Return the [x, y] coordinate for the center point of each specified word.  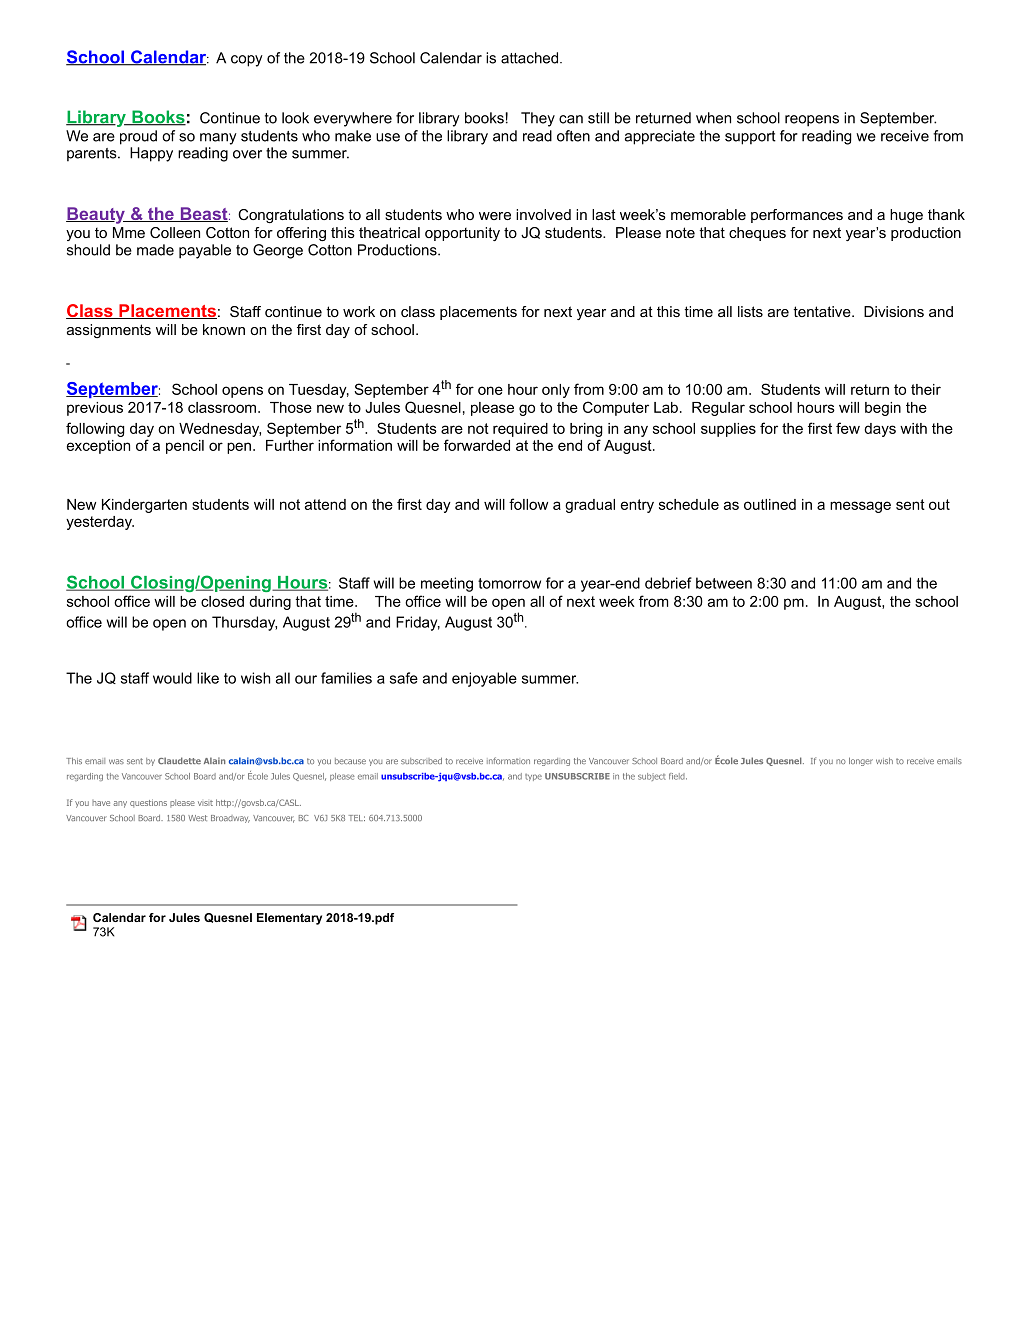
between [724, 583]
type [533, 777]
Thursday [244, 623]
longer [861, 761]
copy [247, 61]
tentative [822, 311]
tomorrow [509, 583]
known [224, 329]
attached [529, 58]
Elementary [289, 919]
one [490, 390]
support [750, 138]
